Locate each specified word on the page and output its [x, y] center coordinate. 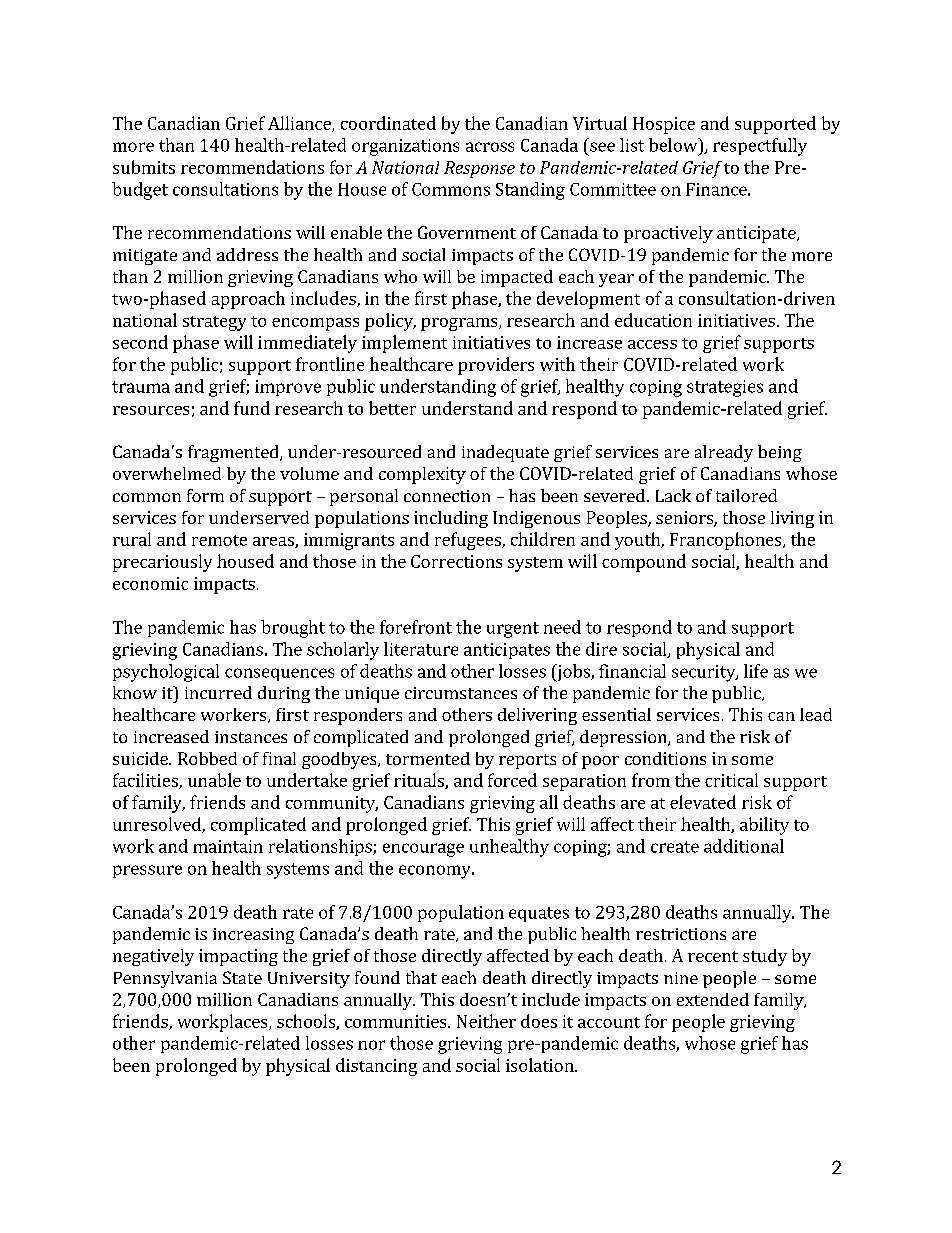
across [490, 147]
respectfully [760, 147]
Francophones [727, 541]
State [242, 977]
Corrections [456, 561]
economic [150, 583]
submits [144, 167]
